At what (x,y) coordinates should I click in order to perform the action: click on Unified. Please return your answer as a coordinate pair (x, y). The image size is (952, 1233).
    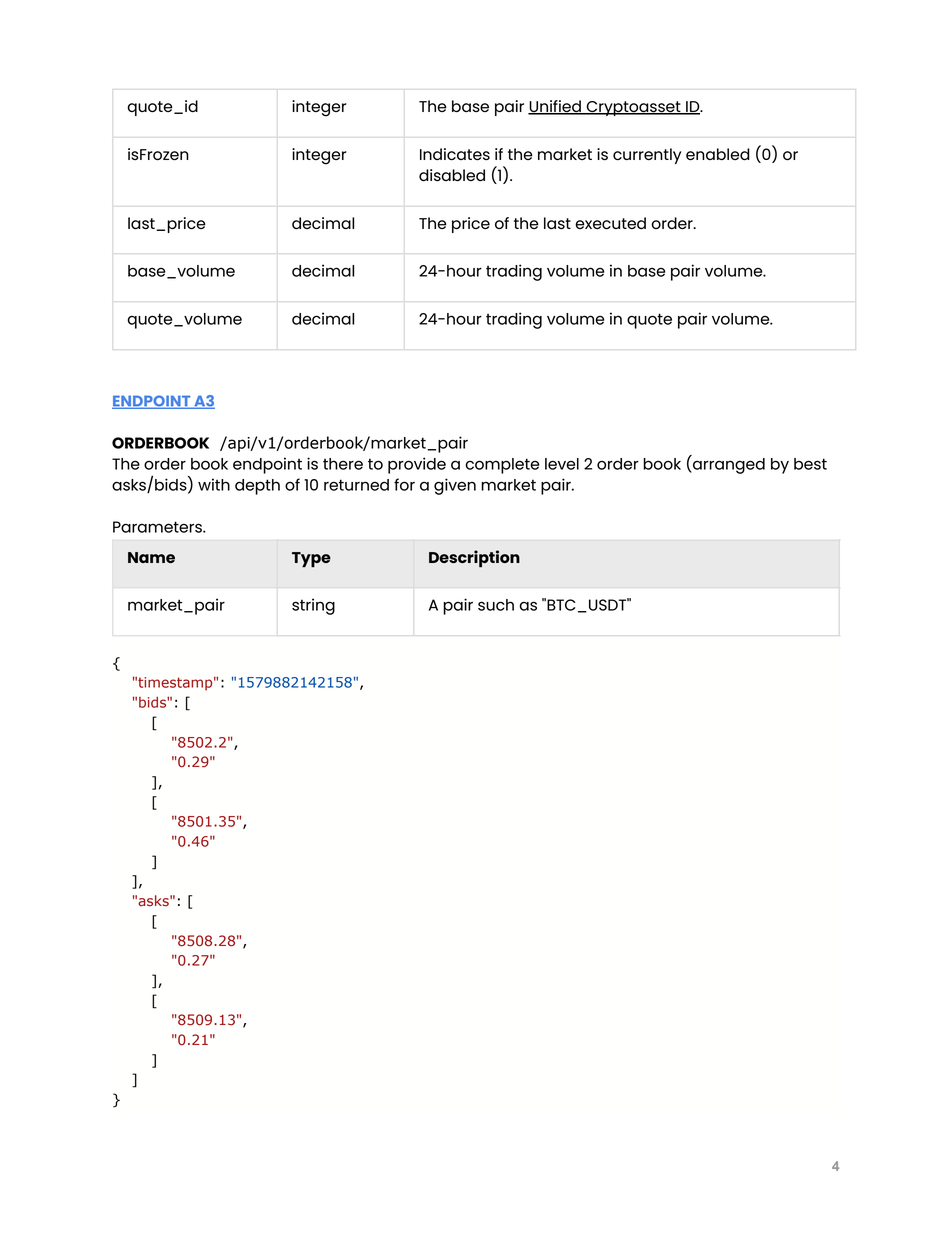
    Looking at the image, I should click on (555, 107).
